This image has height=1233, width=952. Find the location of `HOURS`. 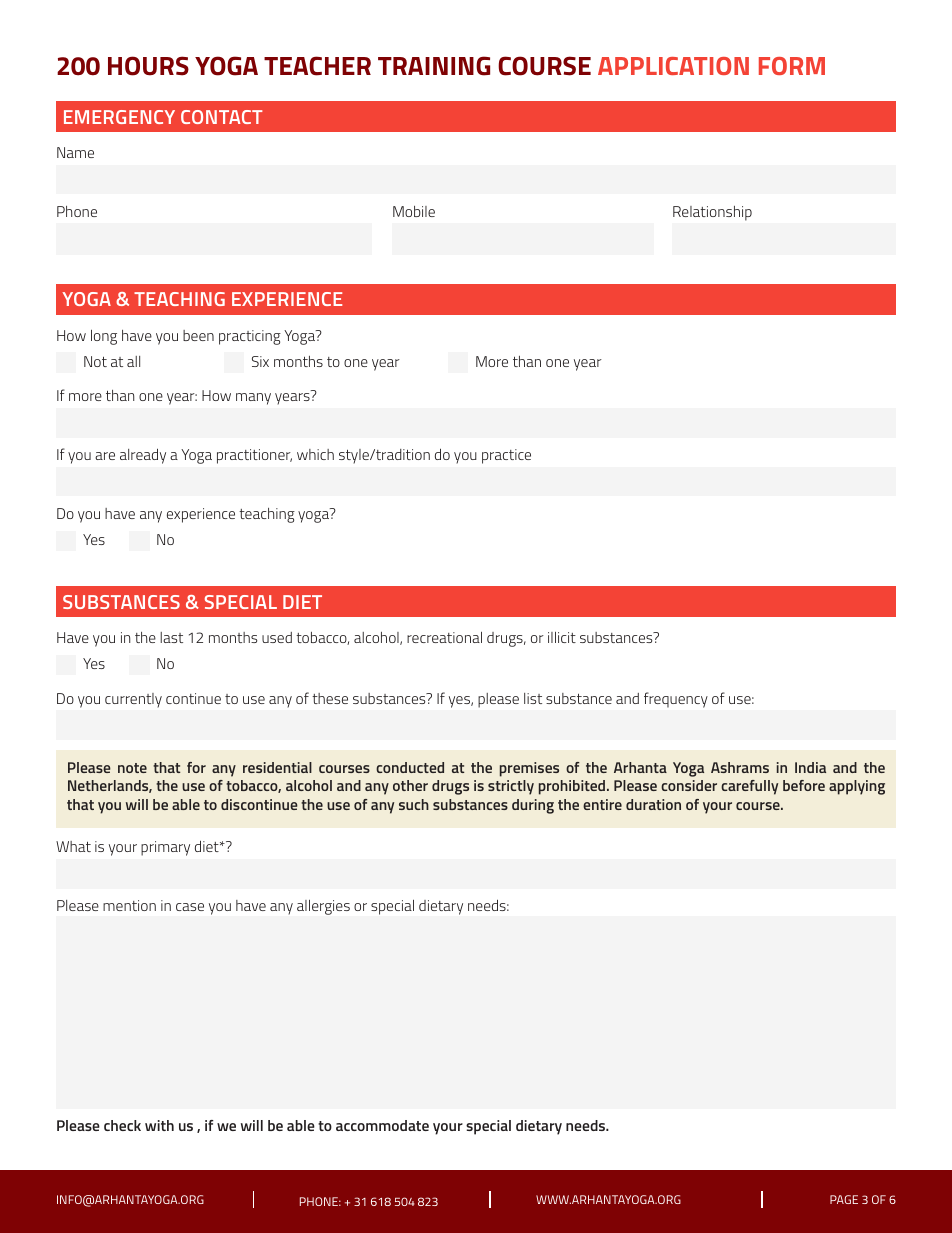

HOURS is located at coordinates (148, 66).
